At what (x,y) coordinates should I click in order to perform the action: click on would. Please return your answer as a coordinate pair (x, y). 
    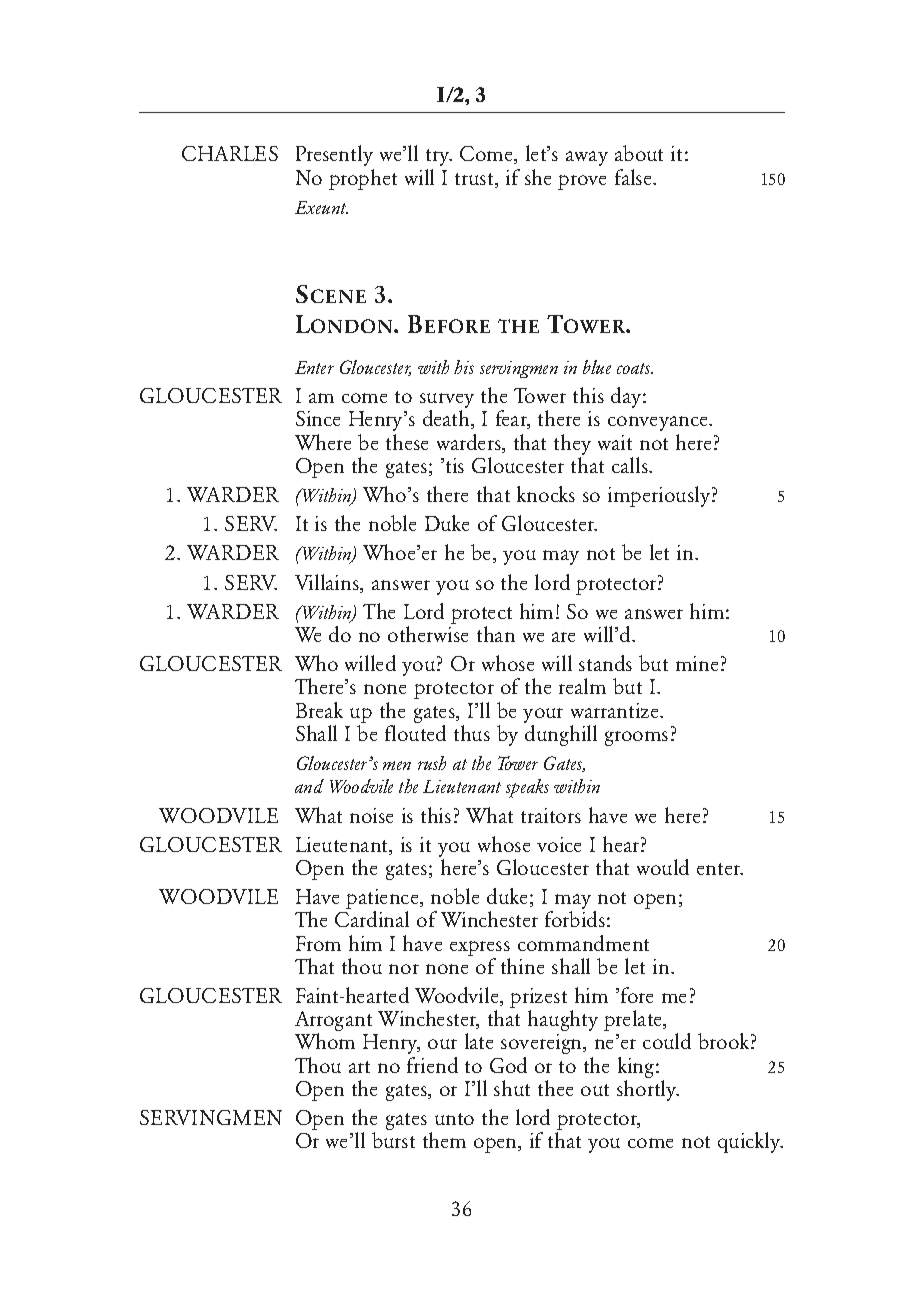
    Looking at the image, I should click on (663, 867).
